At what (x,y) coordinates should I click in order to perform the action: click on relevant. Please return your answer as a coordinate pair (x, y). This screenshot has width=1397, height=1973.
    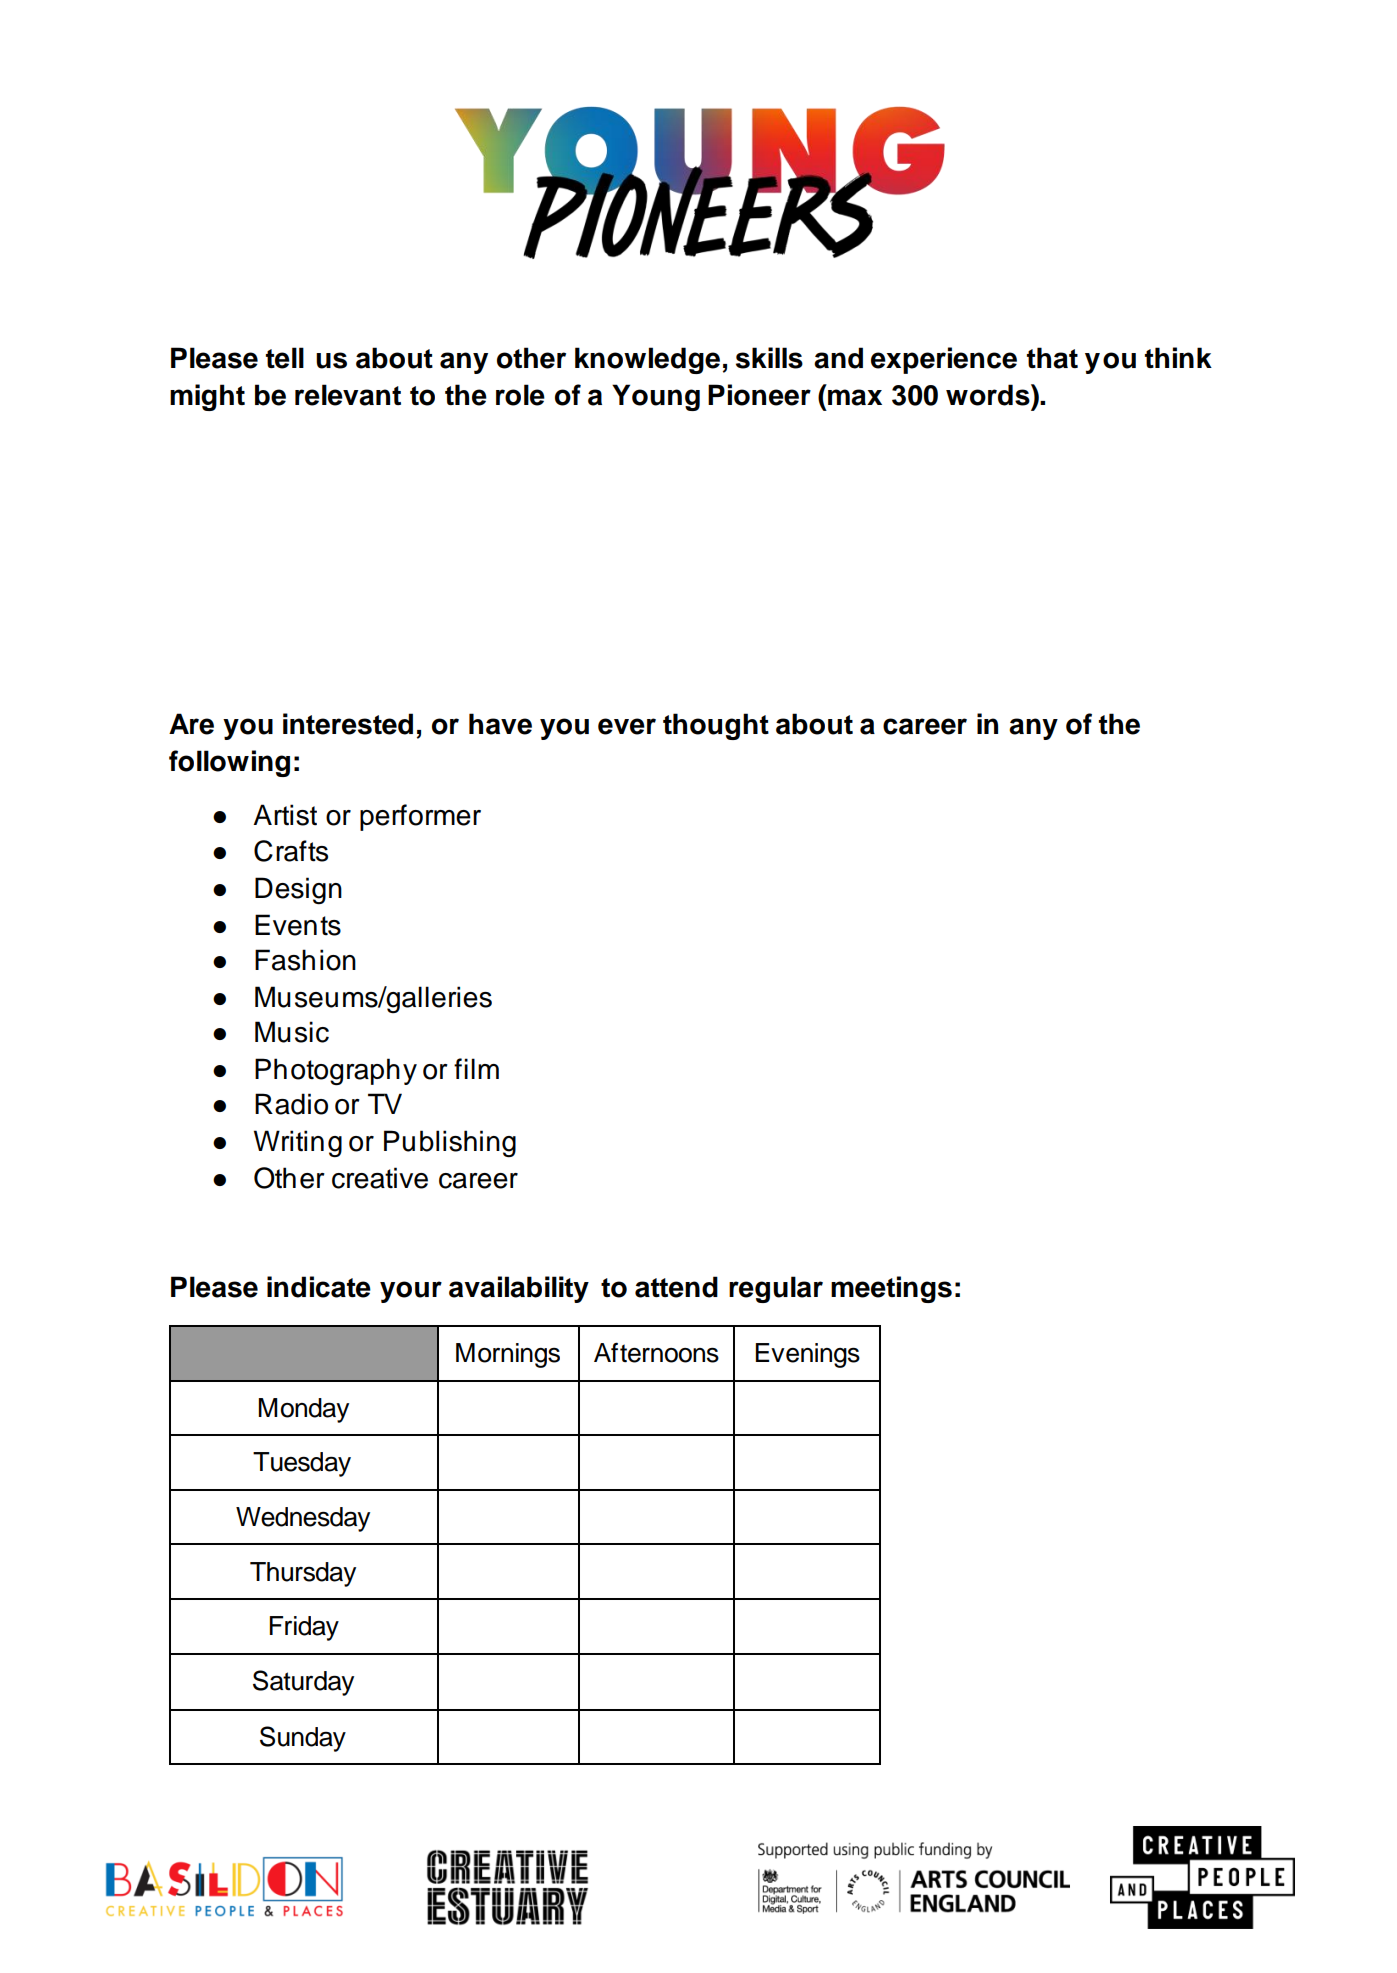
    Looking at the image, I should click on (348, 395).
